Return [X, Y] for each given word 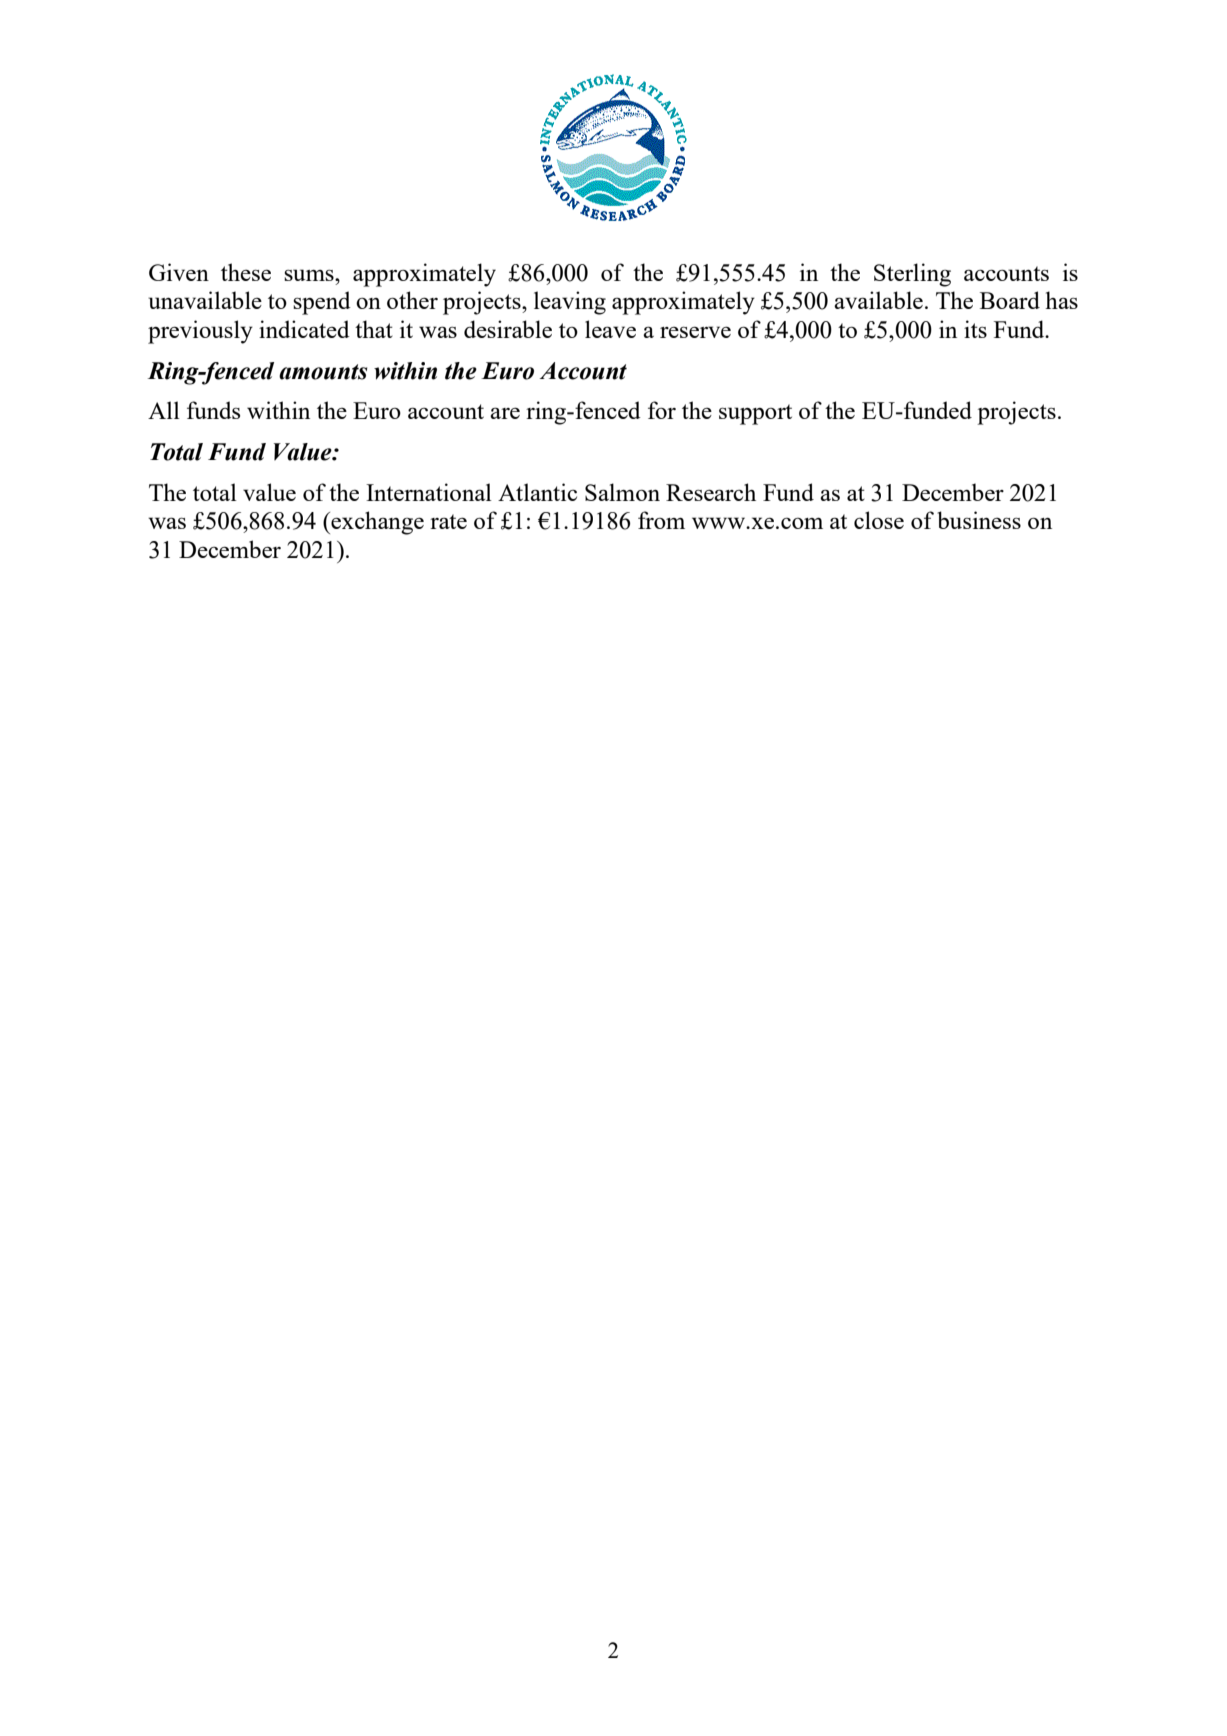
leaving [570, 303]
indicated [304, 329]
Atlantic [537, 492]
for [662, 410]
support [755, 414]
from [661, 520]
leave [610, 329]
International [429, 492]
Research [711, 492]
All [164, 410]
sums [310, 275]
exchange [376, 523]
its [975, 329]
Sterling [912, 275]
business [979, 520]
